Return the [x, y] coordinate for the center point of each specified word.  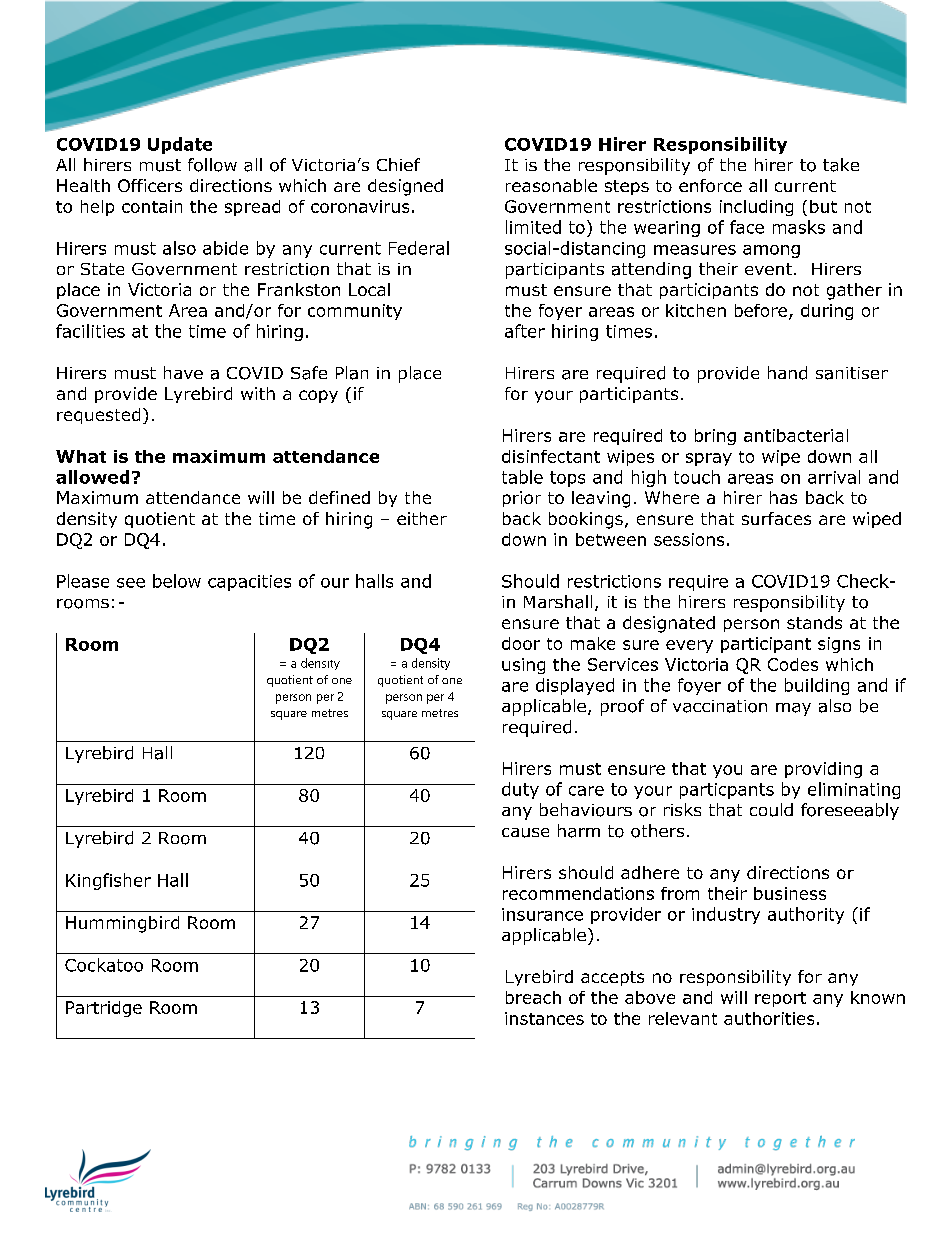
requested [98, 416]
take [841, 165]
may [793, 709]
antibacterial [796, 435]
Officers [150, 185]
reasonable [551, 185]
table [522, 477]
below [177, 581]
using [523, 666]
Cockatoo [104, 965]
